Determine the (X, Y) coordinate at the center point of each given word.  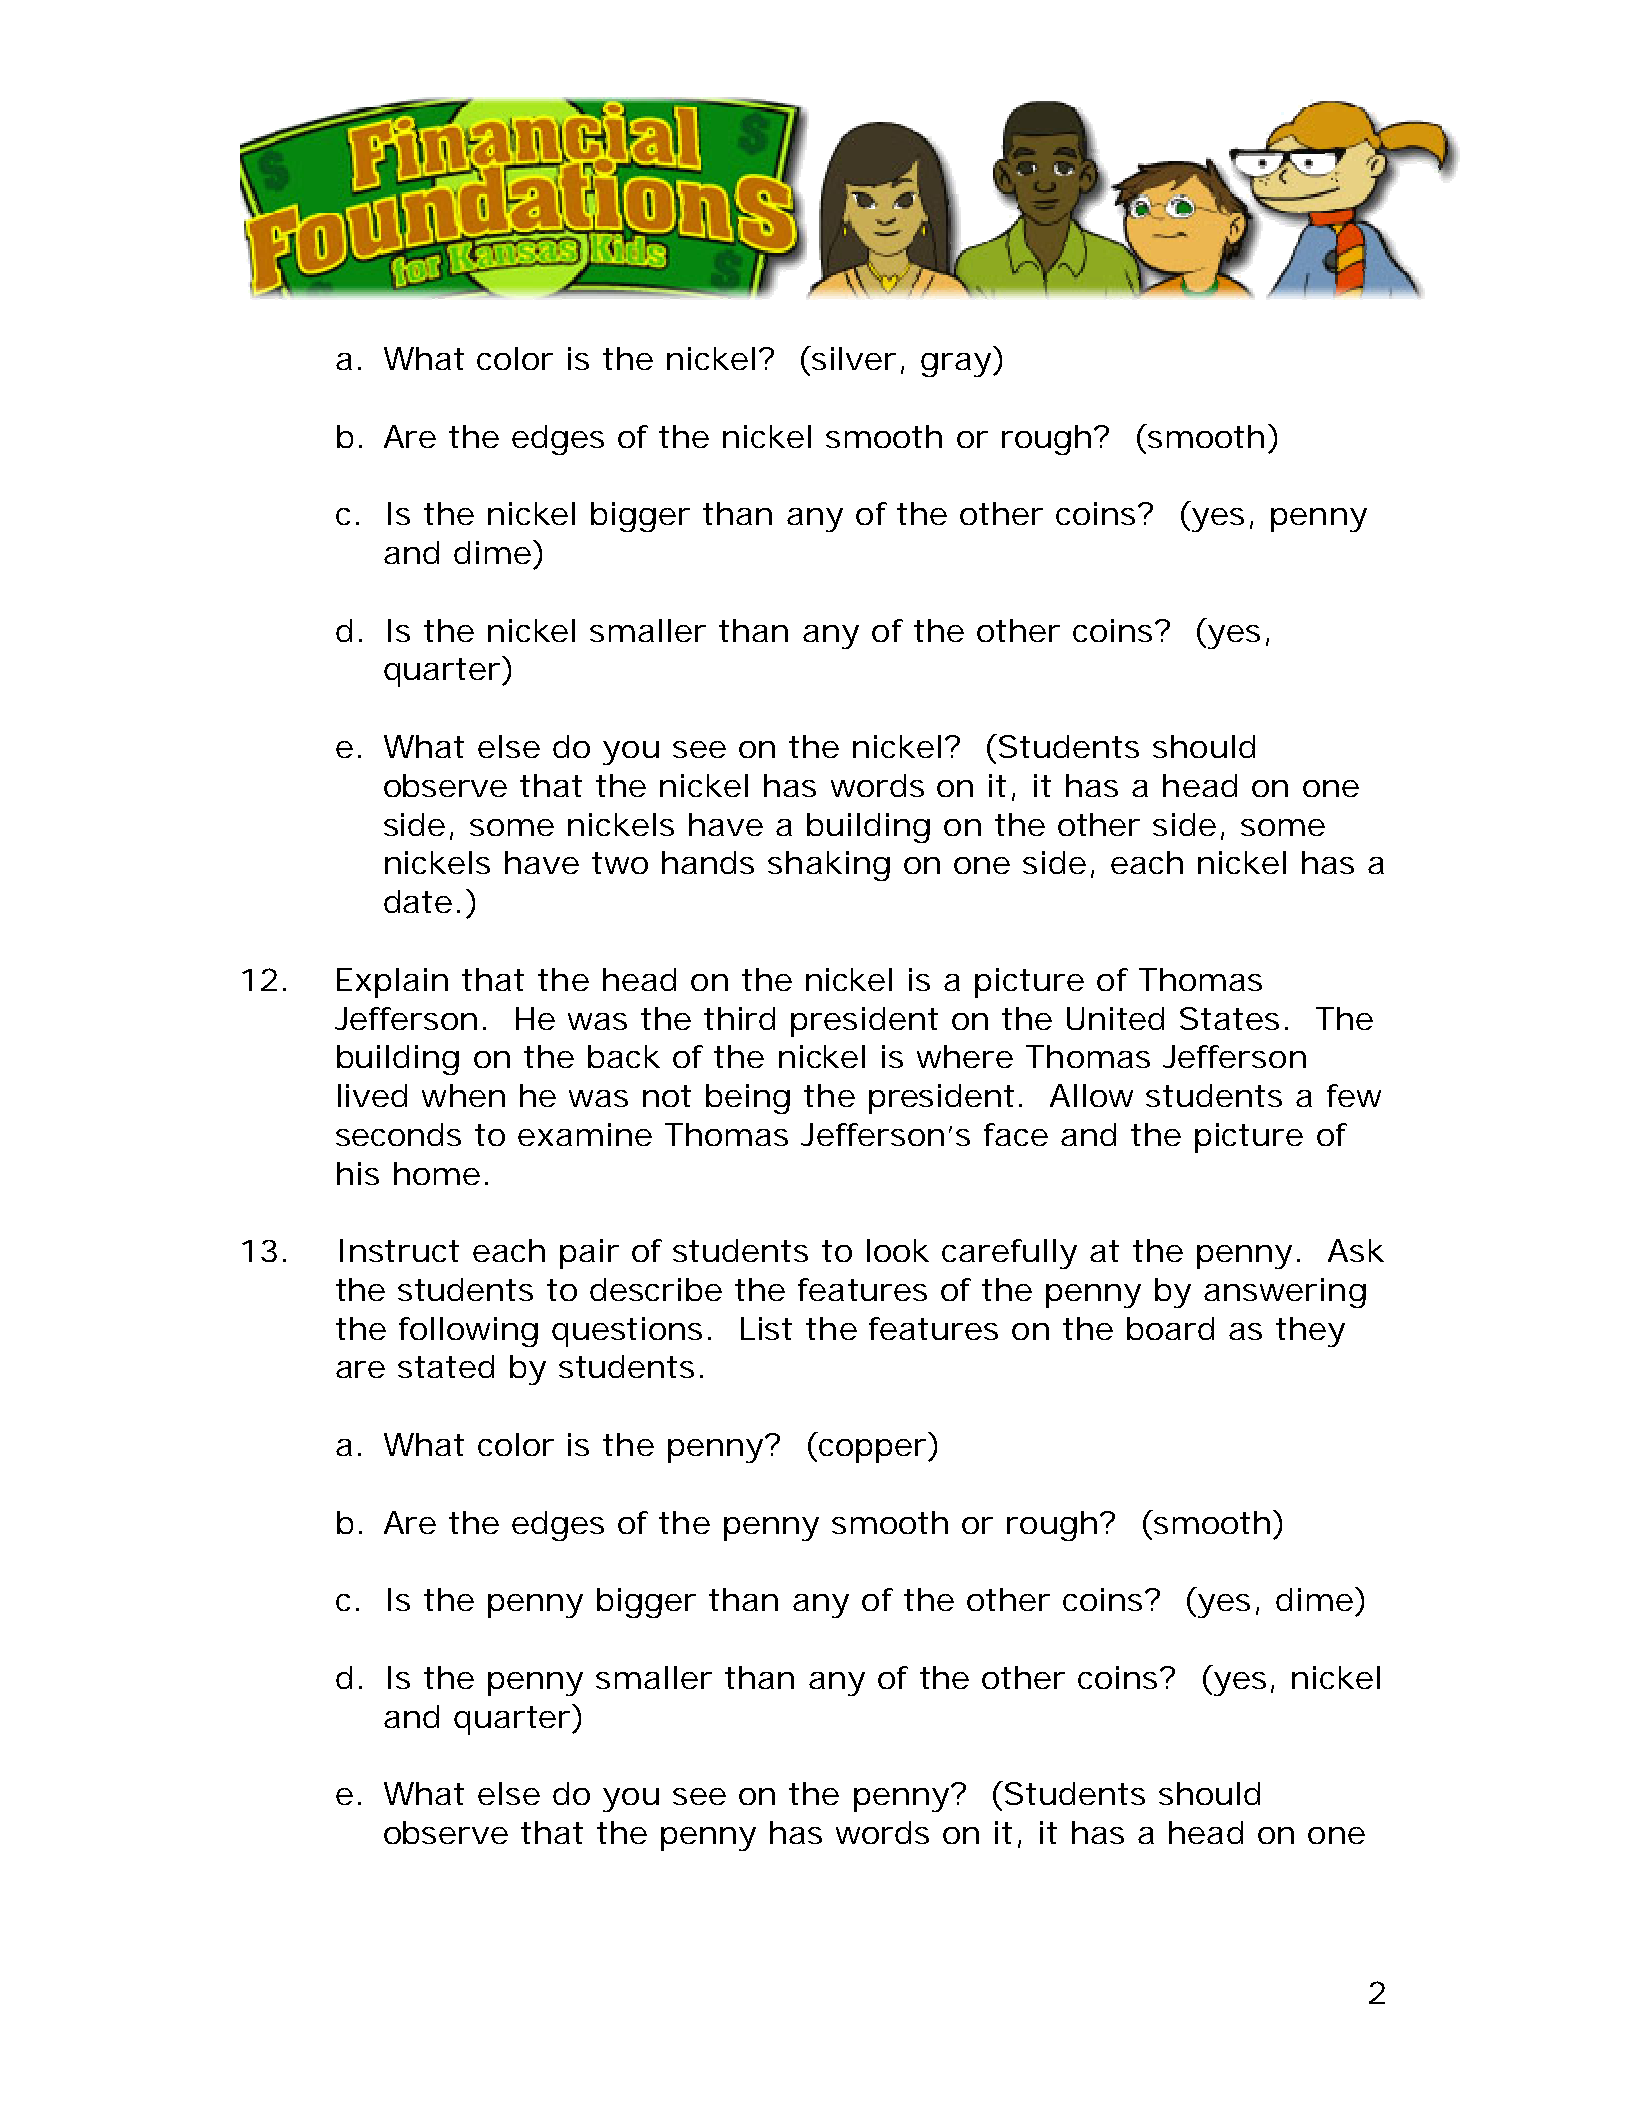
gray (956, 365)
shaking (829, 866)
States (1229, 1018)
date (418, 901)
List (766, 1328)
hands (708, 862)
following (468, 1332)
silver (854, 358)
